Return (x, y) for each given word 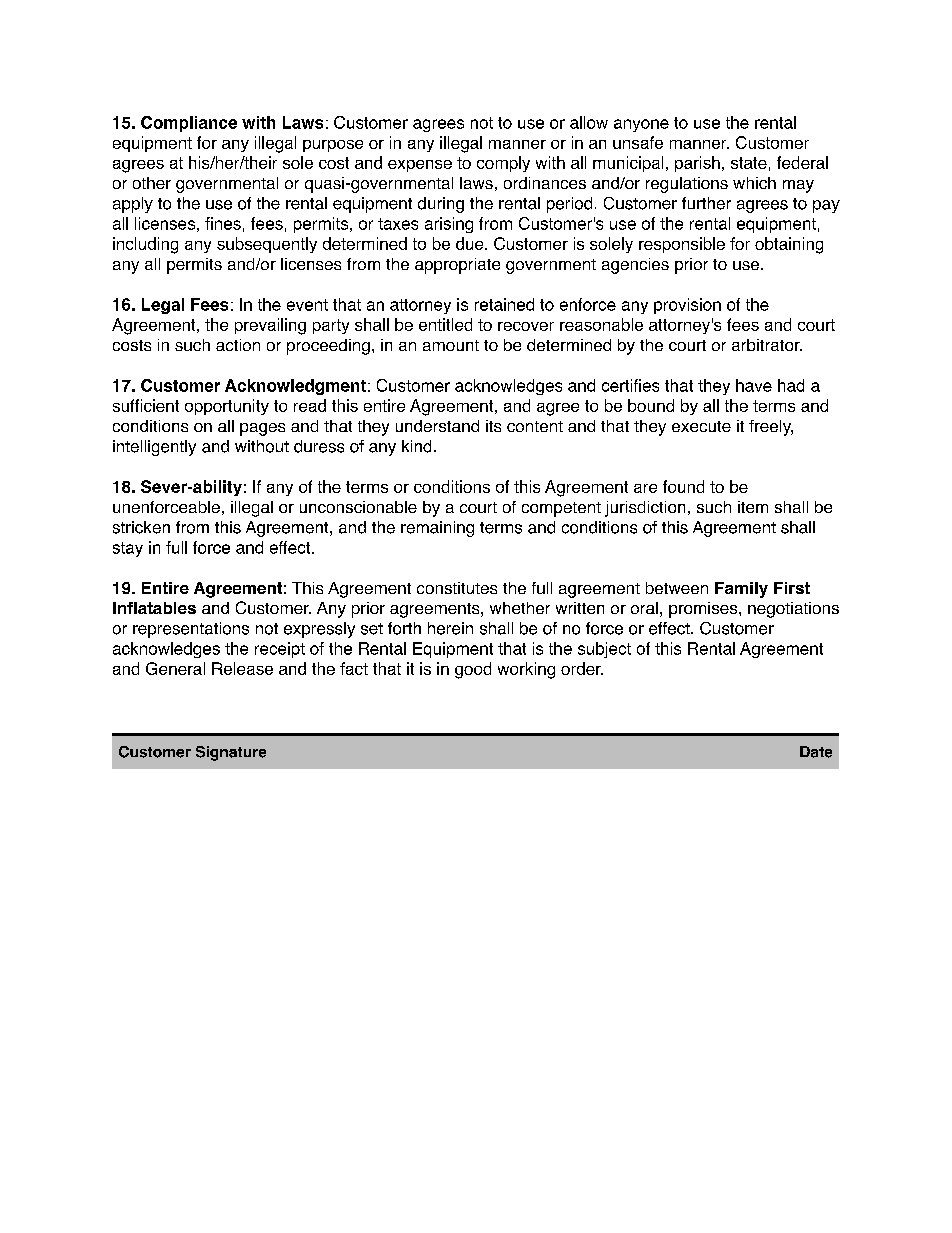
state (749, 163)
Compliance (189, 124)
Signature (231, 753)
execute (701, 426)
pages (262, 429)
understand (437, 426)
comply (503, 164)
